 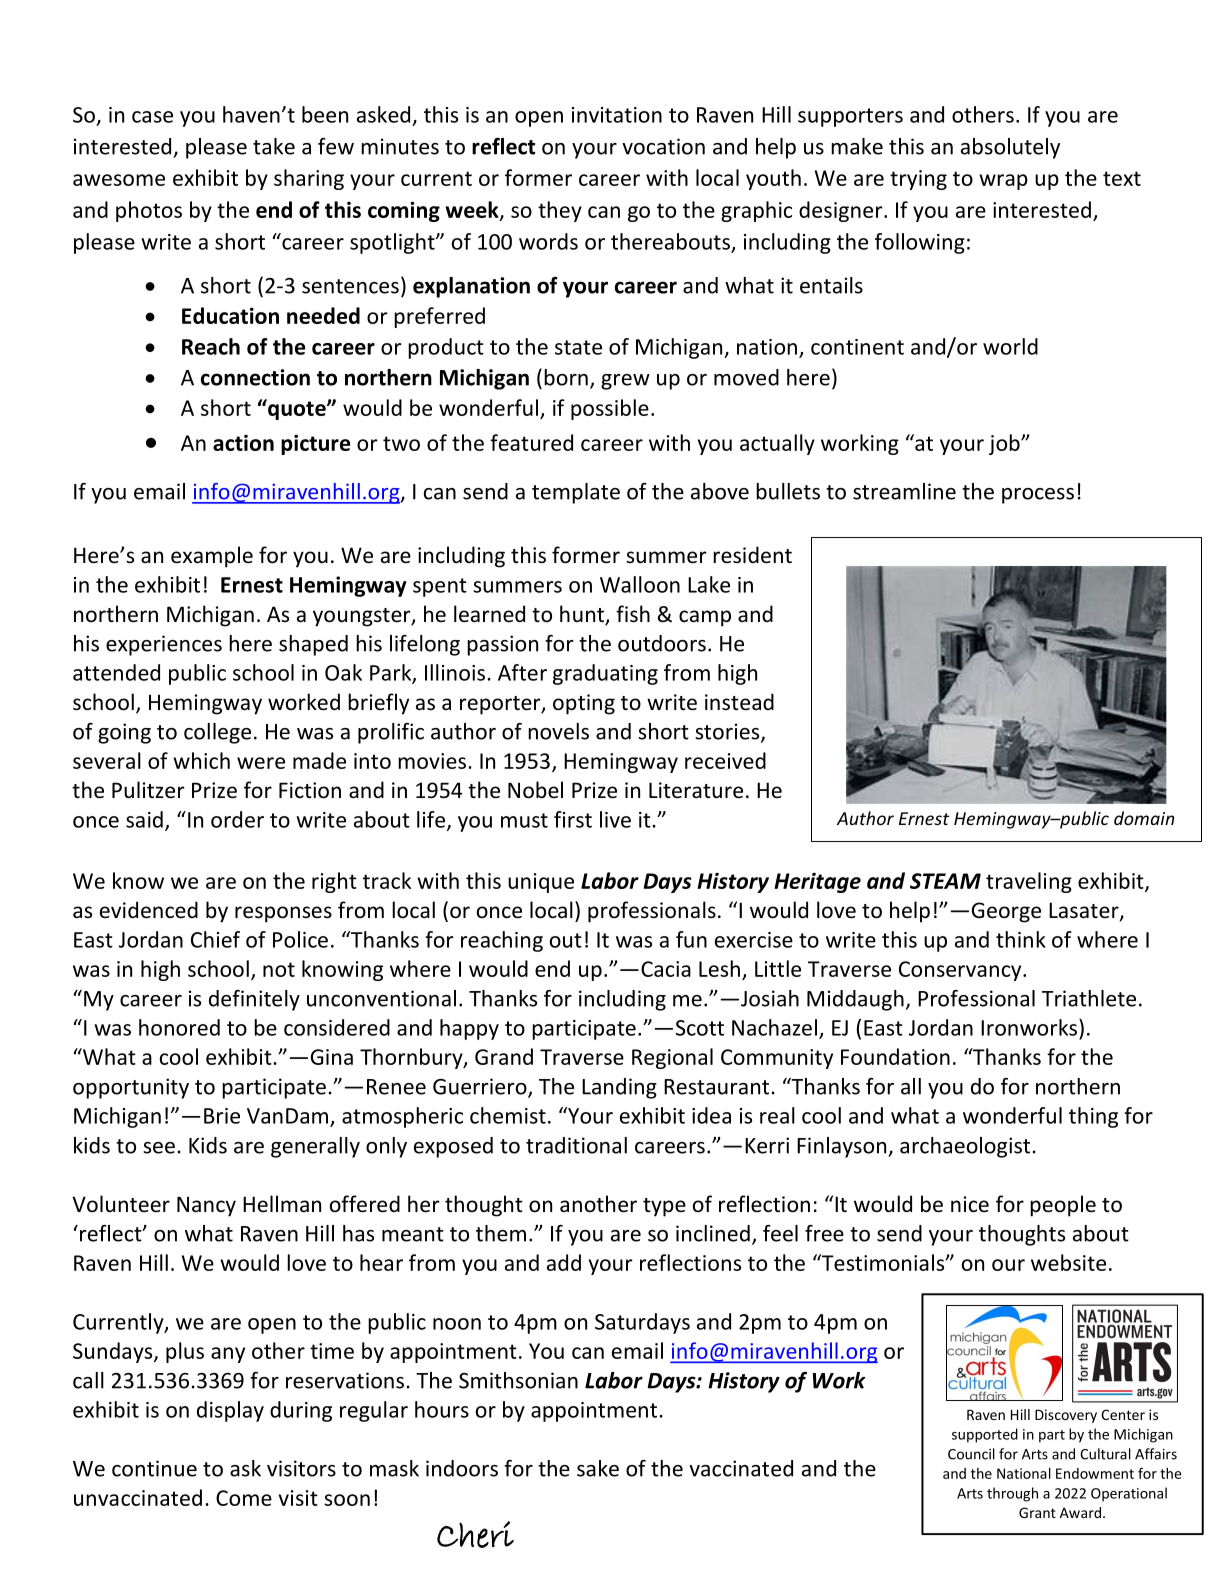 I want to click on Come, so click(x=244, y=1498).
